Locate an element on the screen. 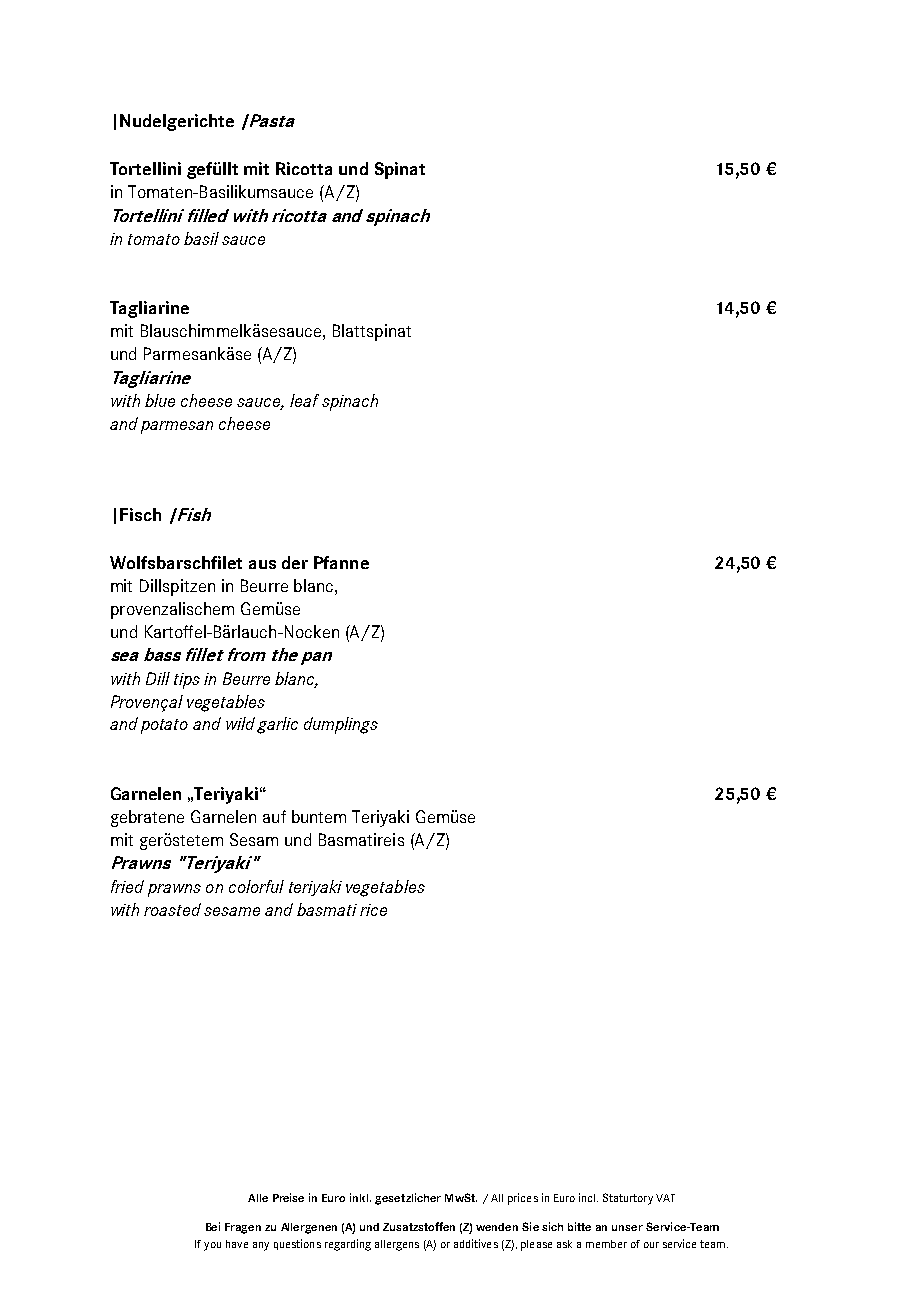  leaf is located at coordinates (304, 400).
